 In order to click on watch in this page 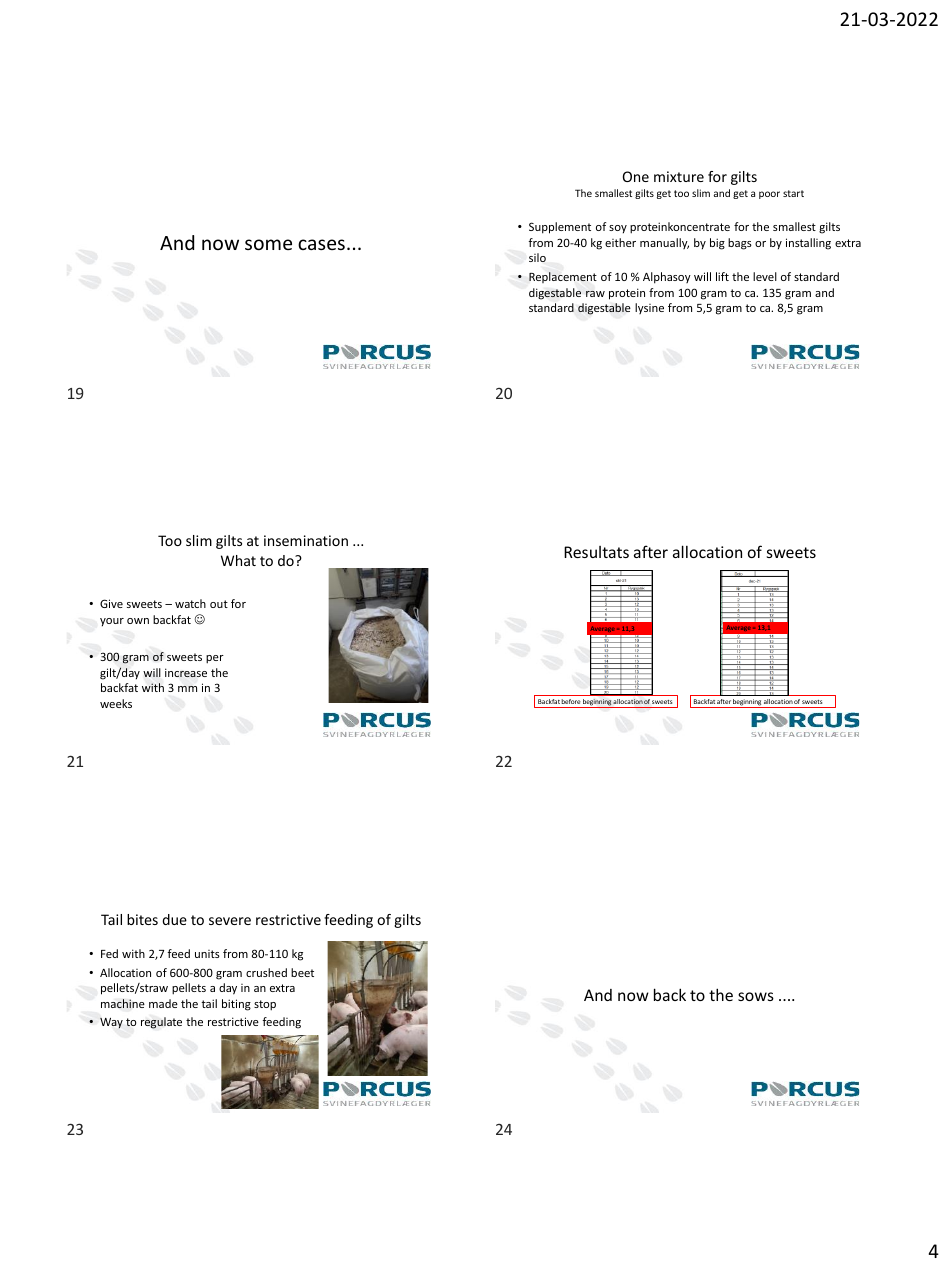, I will do `click(190, 603)`.
